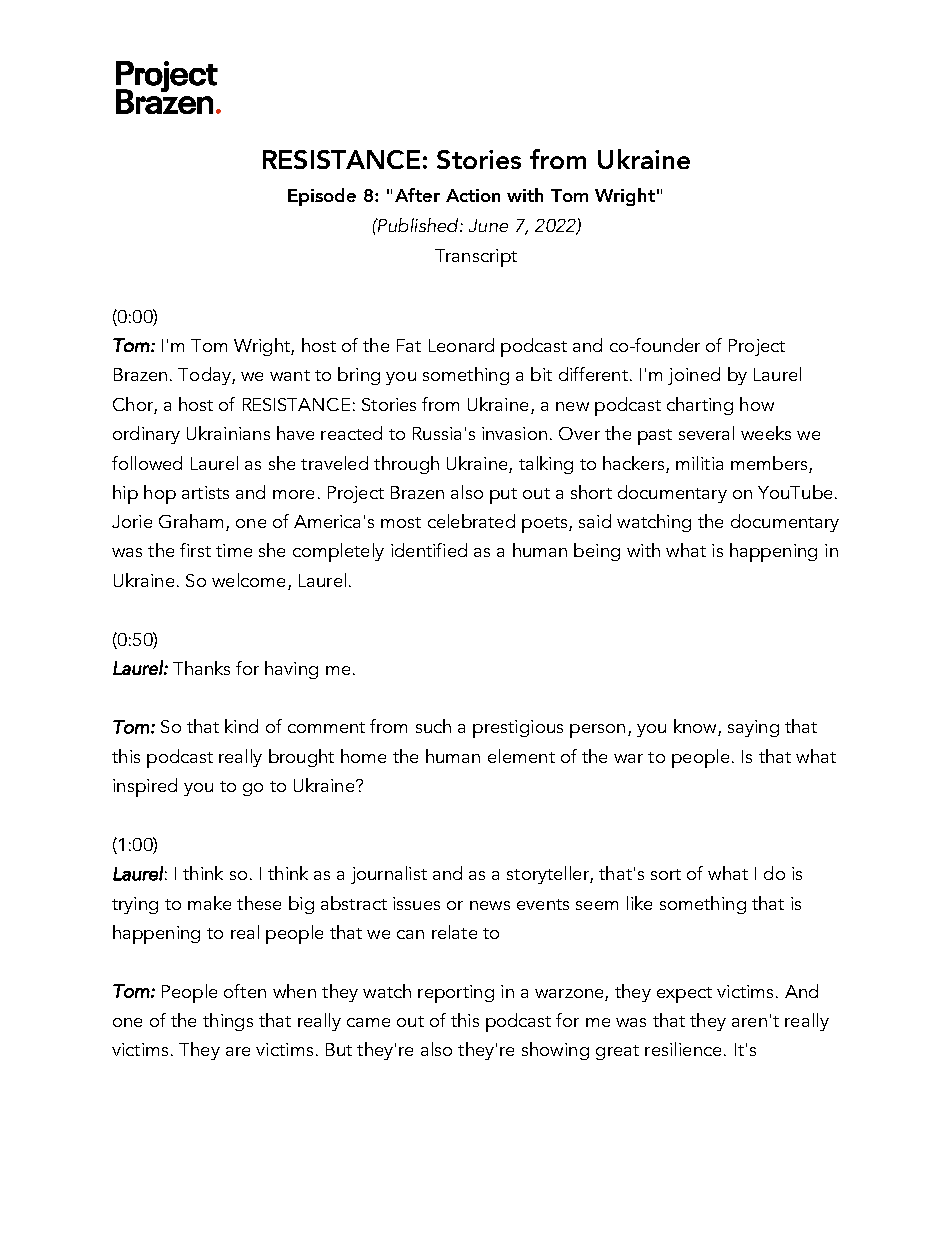 This screenshot has width=952, height=1233. What do you see at coordinates (418, 225) in the screenshot?
I see `Published` at bounding box center [418, 225].
